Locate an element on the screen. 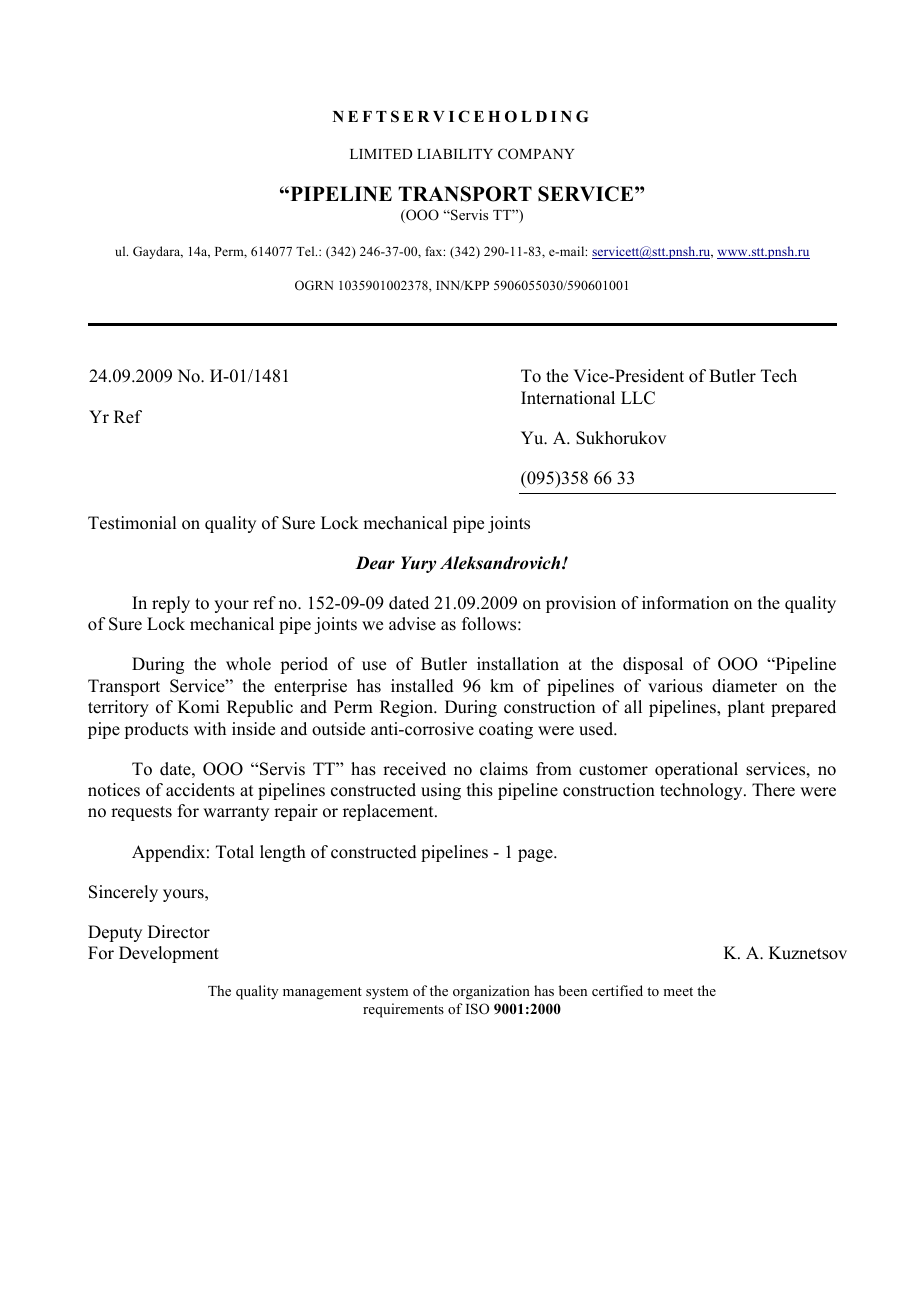 The height and width of the screenshot is (1308, 924). COMPANY is located at coordinates (536, 154).
